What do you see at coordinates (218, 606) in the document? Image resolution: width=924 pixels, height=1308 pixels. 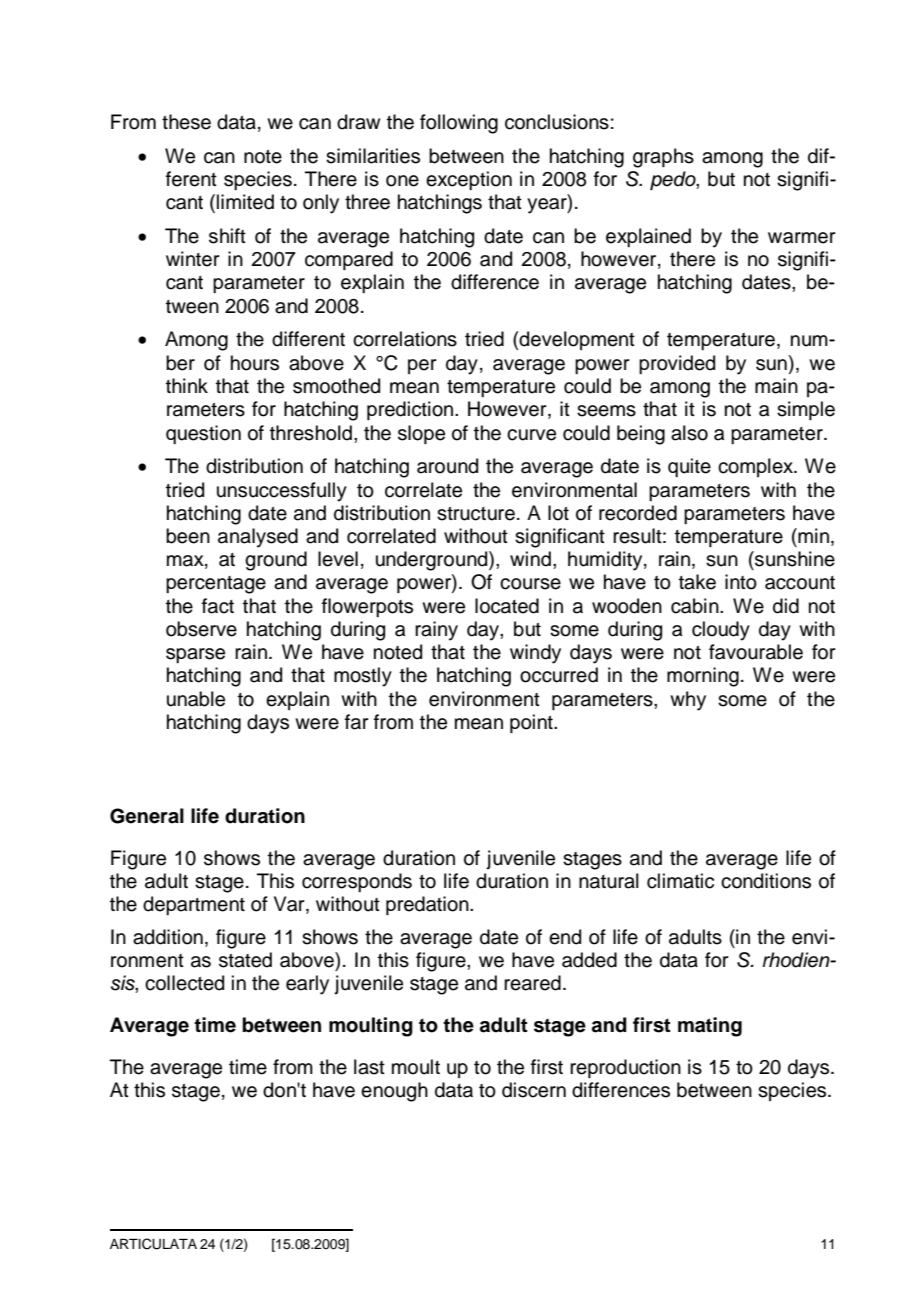 I see `fact` at bounding box center [218, 606].
